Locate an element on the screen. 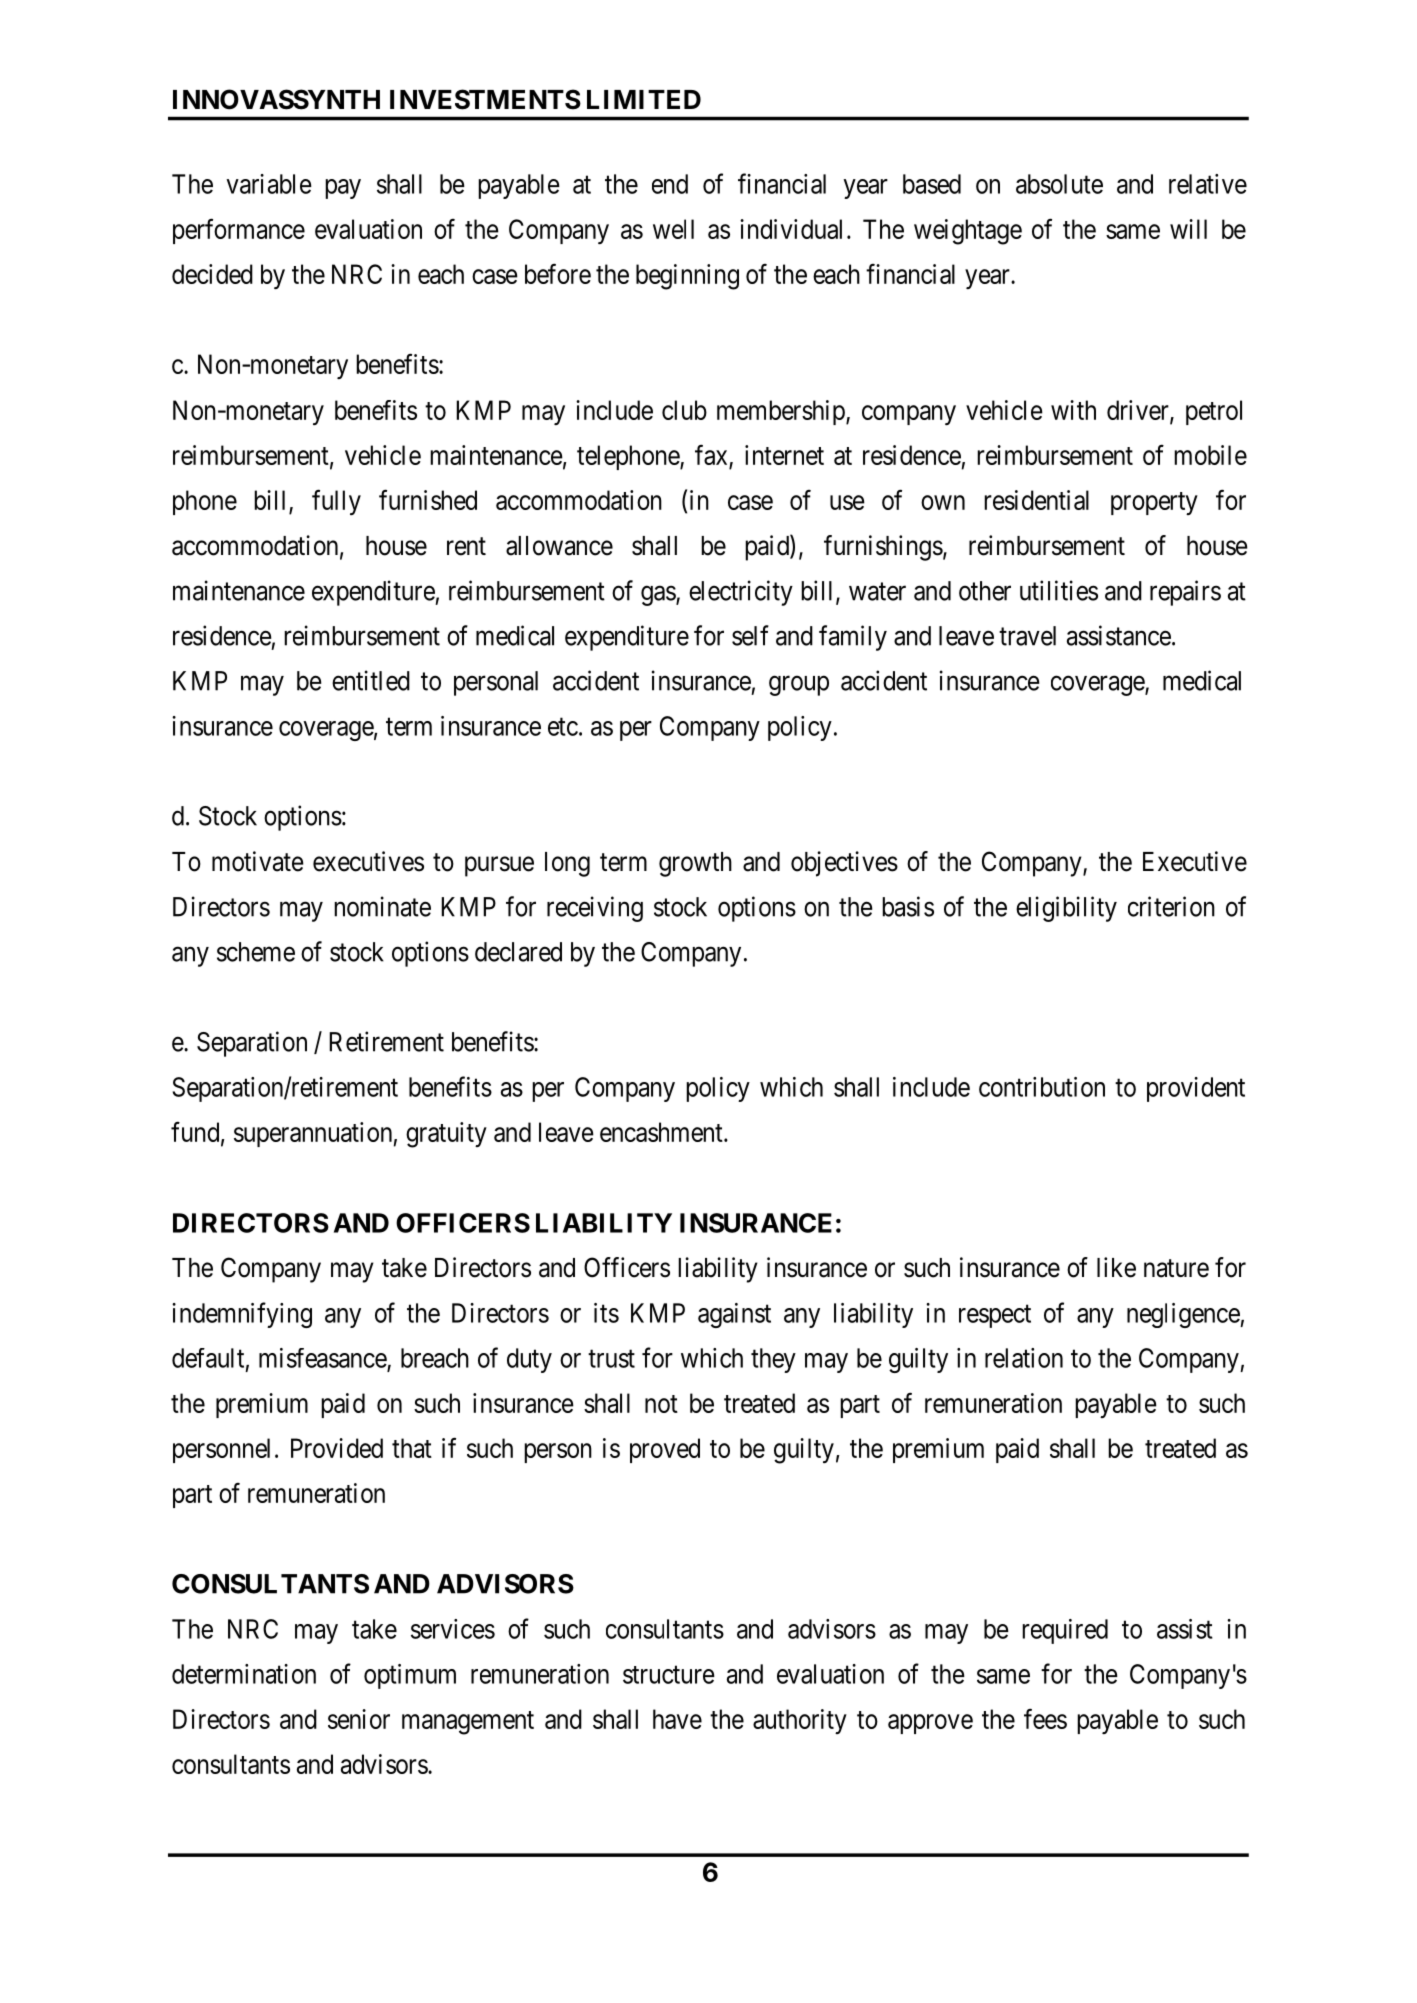 This screenshot has height=2003, width=1417. fully is located at coordinates (336, 502).
